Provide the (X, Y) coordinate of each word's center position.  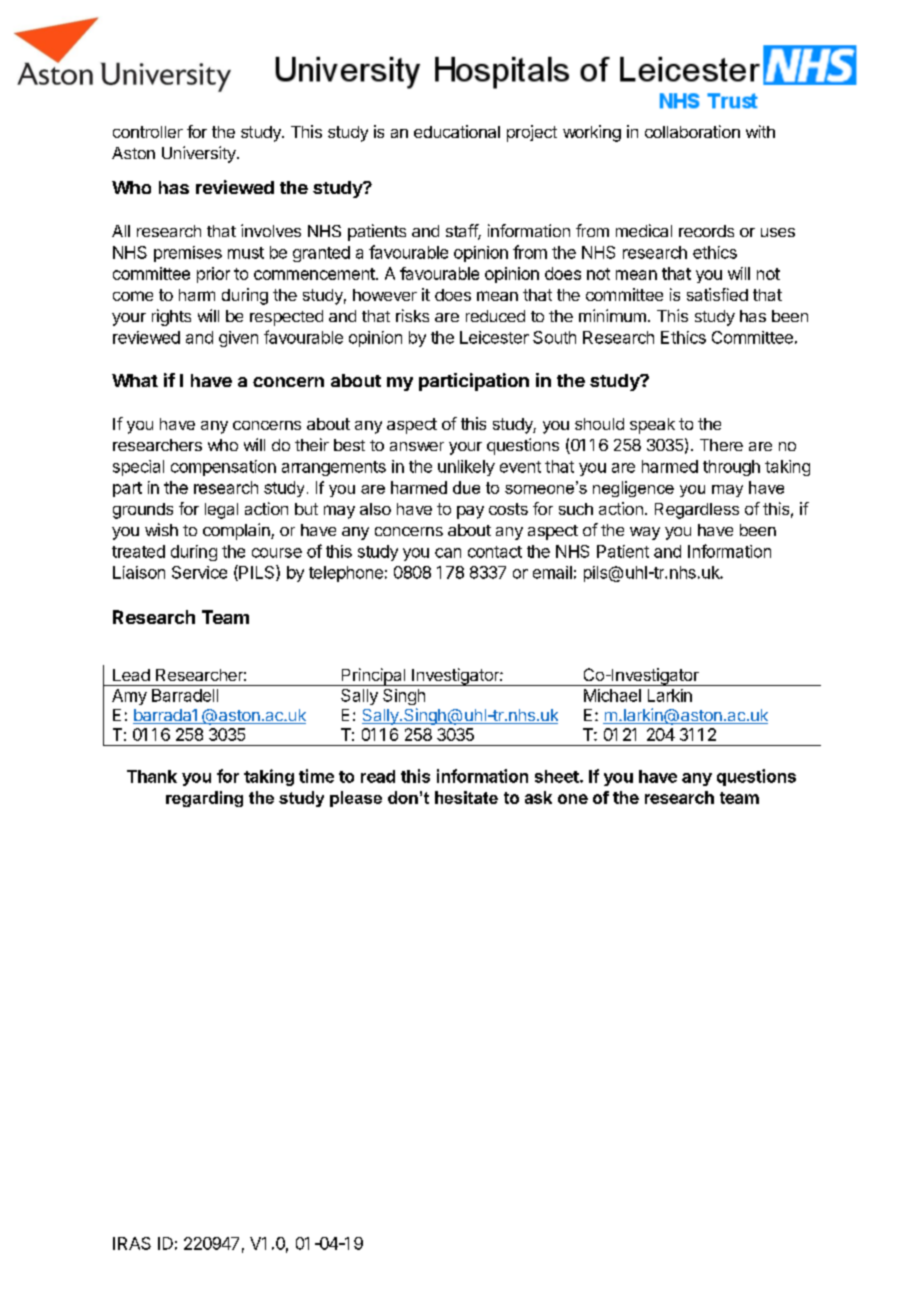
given (238, 339)
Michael (612, 695)
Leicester (494, 337)
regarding (204, 799)
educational (457, 131)
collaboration (692, 131)
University (200, 154)
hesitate (466, 797)
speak (652, 426)
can (448, 553)
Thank (152, 776)
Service (199, 572)
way (645, 533)
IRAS (132, 1243)
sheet (558, 776)
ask (538, 797)
